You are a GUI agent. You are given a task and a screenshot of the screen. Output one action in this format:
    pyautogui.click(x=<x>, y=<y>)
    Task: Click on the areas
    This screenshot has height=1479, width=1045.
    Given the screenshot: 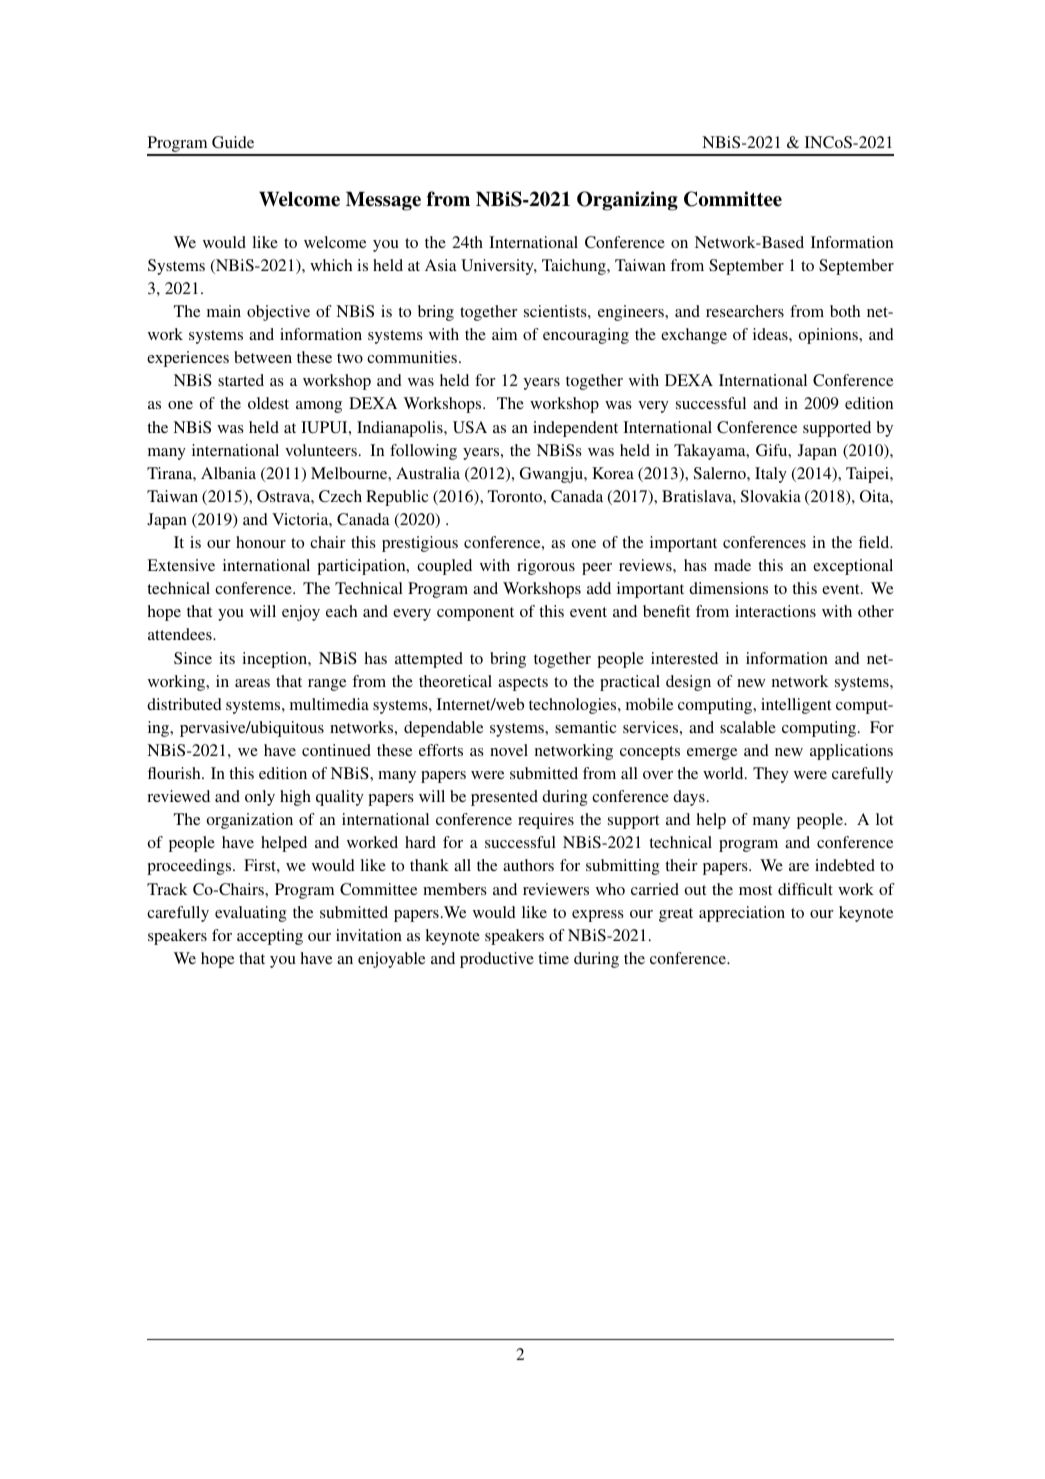 What is the action you would take?
    pyautogui.click(x=252, y=683)
